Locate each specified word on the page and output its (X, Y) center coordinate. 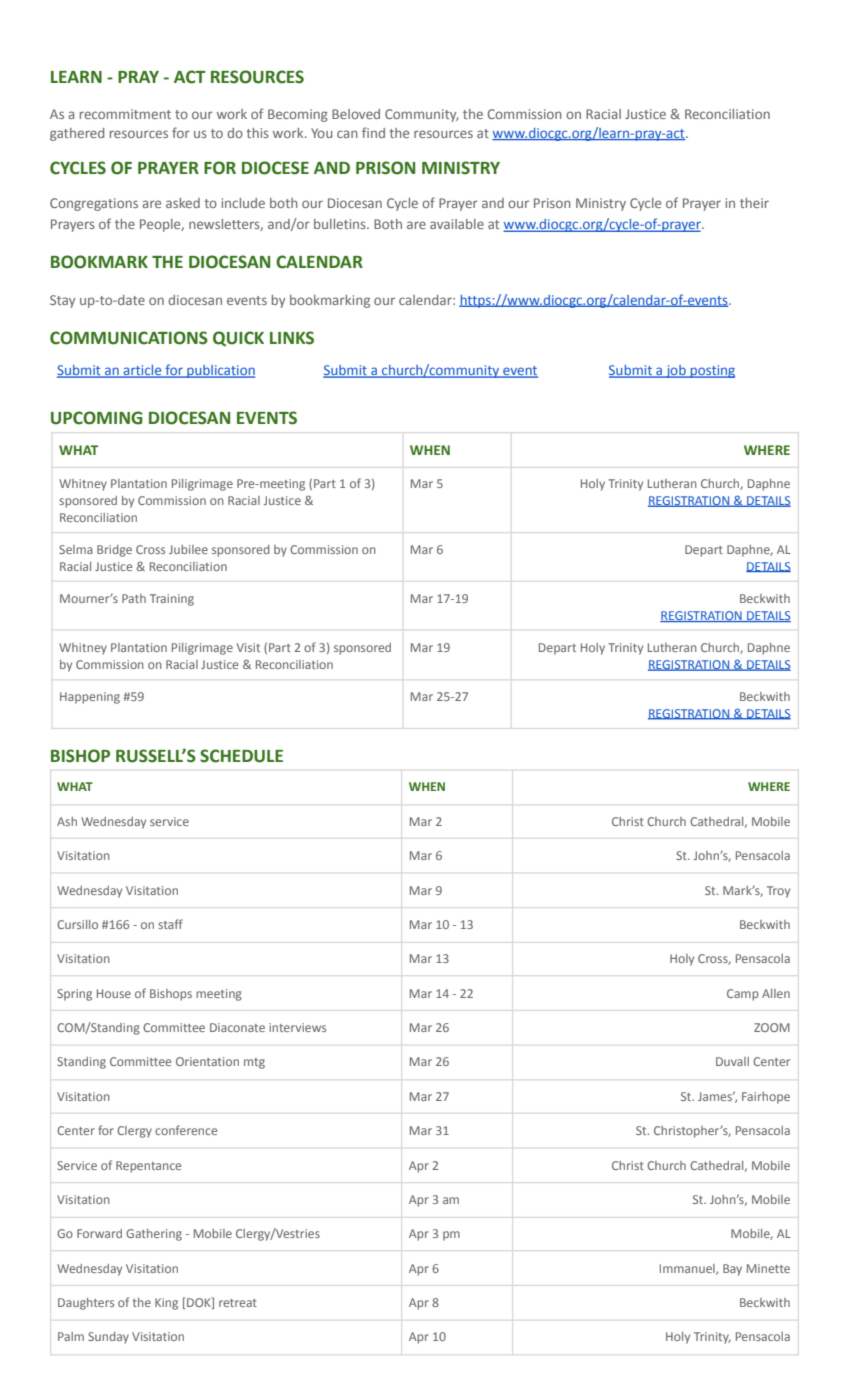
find (373, 132)
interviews (297, 1027)
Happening (90, 698)
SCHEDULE (241, 756)
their (754, 203)
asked (183, 203)
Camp (743, 995)
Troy (778, 892)
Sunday (108, 1338)
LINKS (292, 338)
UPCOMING (96, 418)
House (114, 993)
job (676, 371)
